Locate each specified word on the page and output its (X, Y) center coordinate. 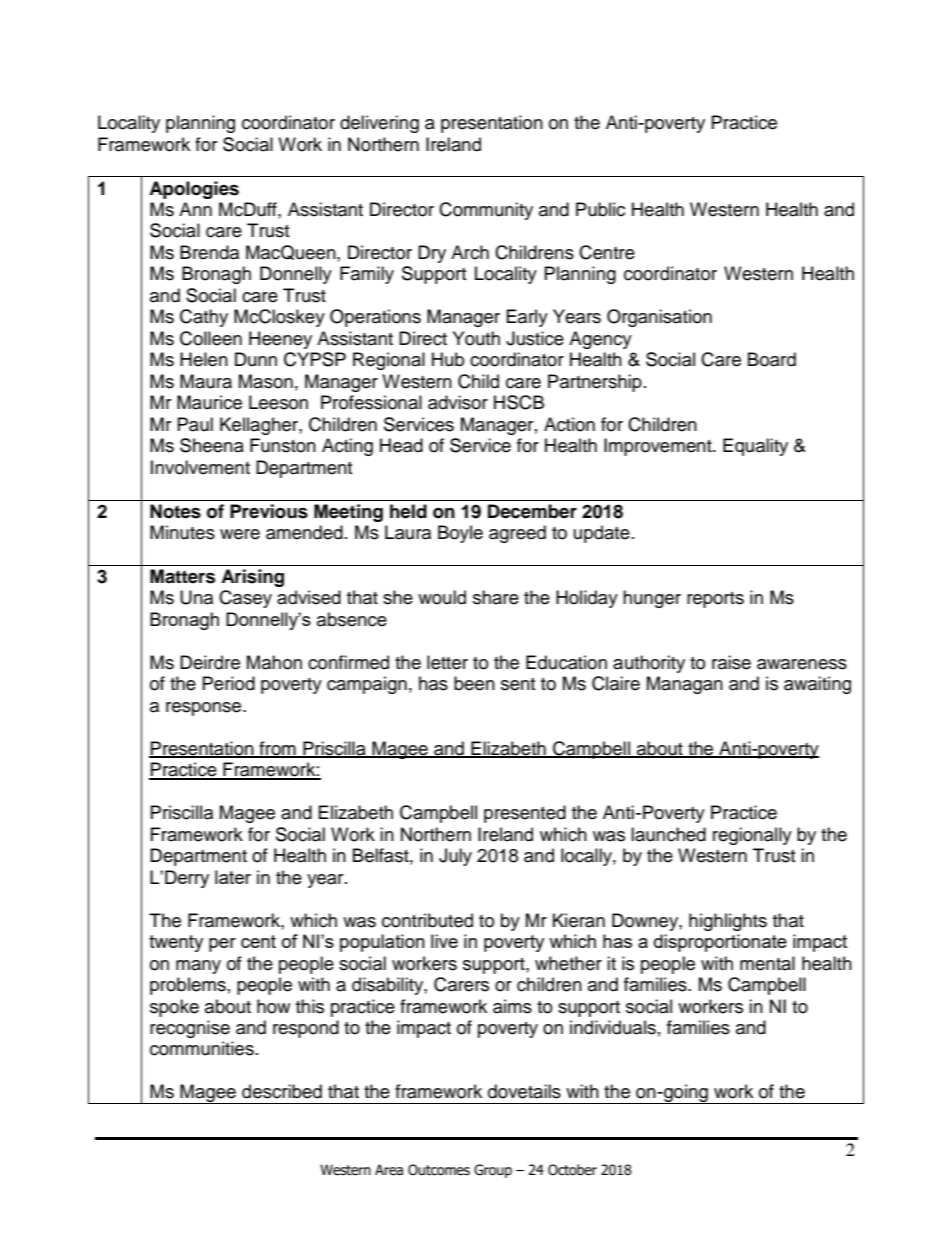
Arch (470, 252)
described (282, 1091)
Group (493, 1171)
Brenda (209, 252)
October (572, 1170)
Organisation (659, 318)
